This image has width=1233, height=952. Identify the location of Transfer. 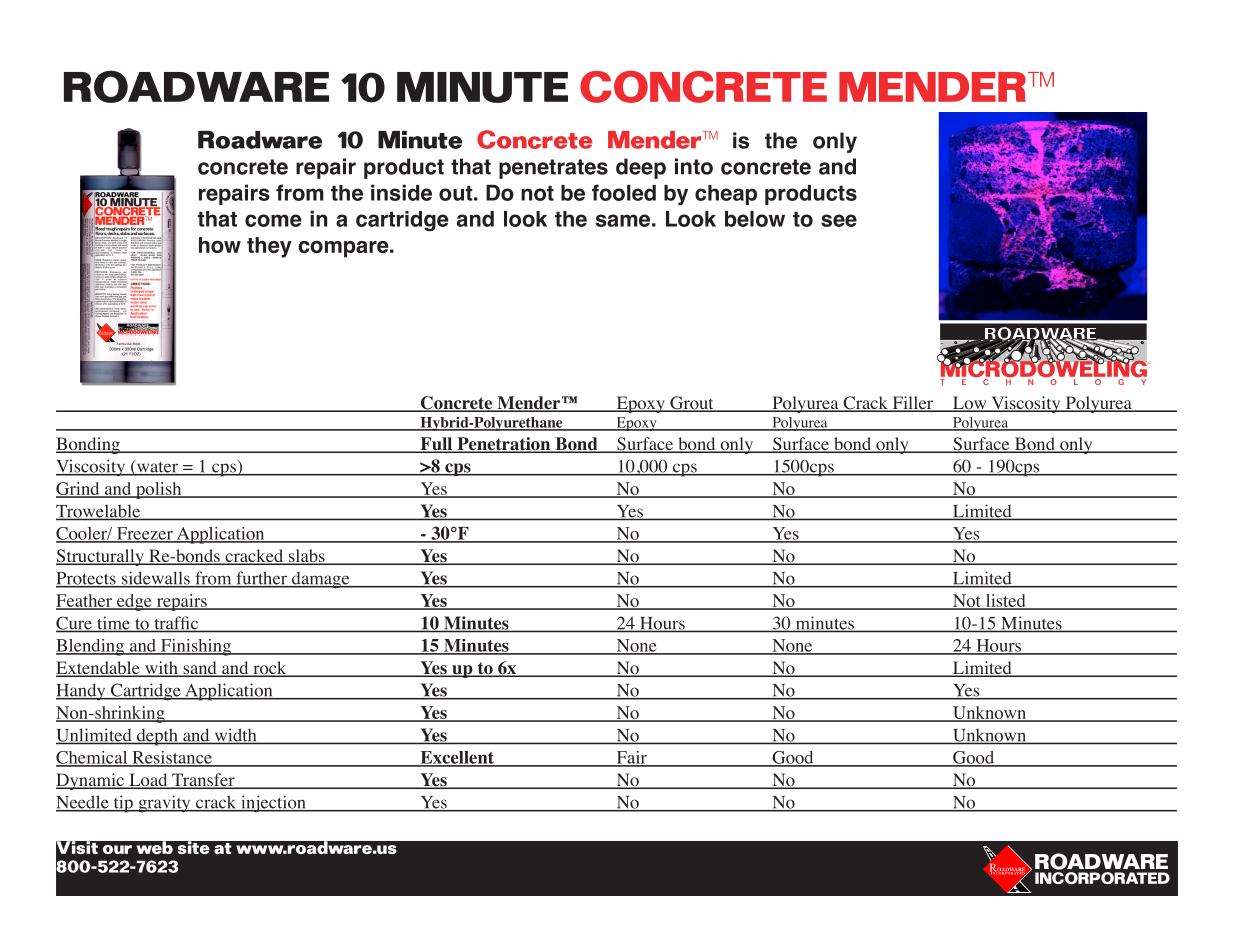
(203, 781).
